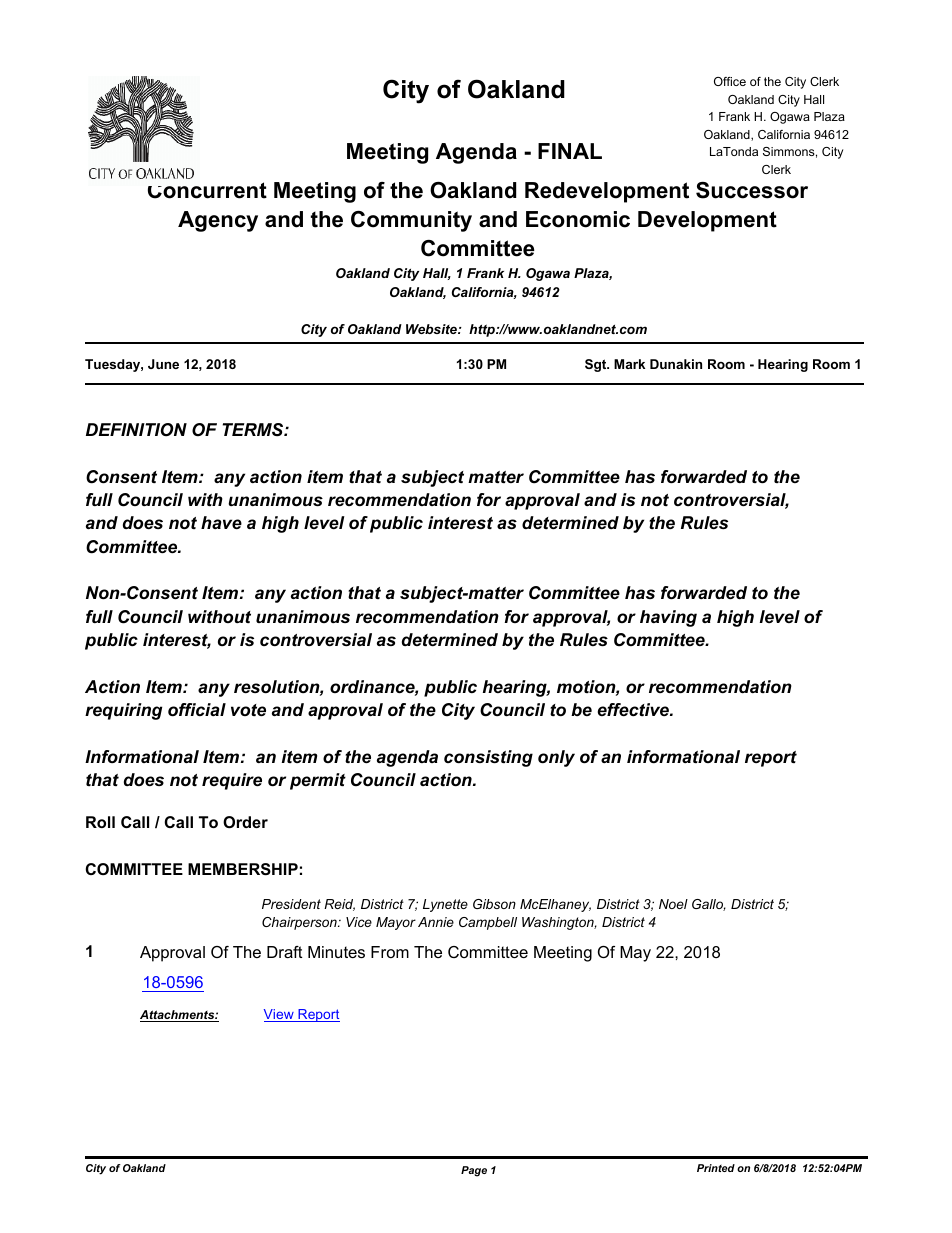 The image size is (952, 1233). I want to click on Page, so click(474, 1171).
